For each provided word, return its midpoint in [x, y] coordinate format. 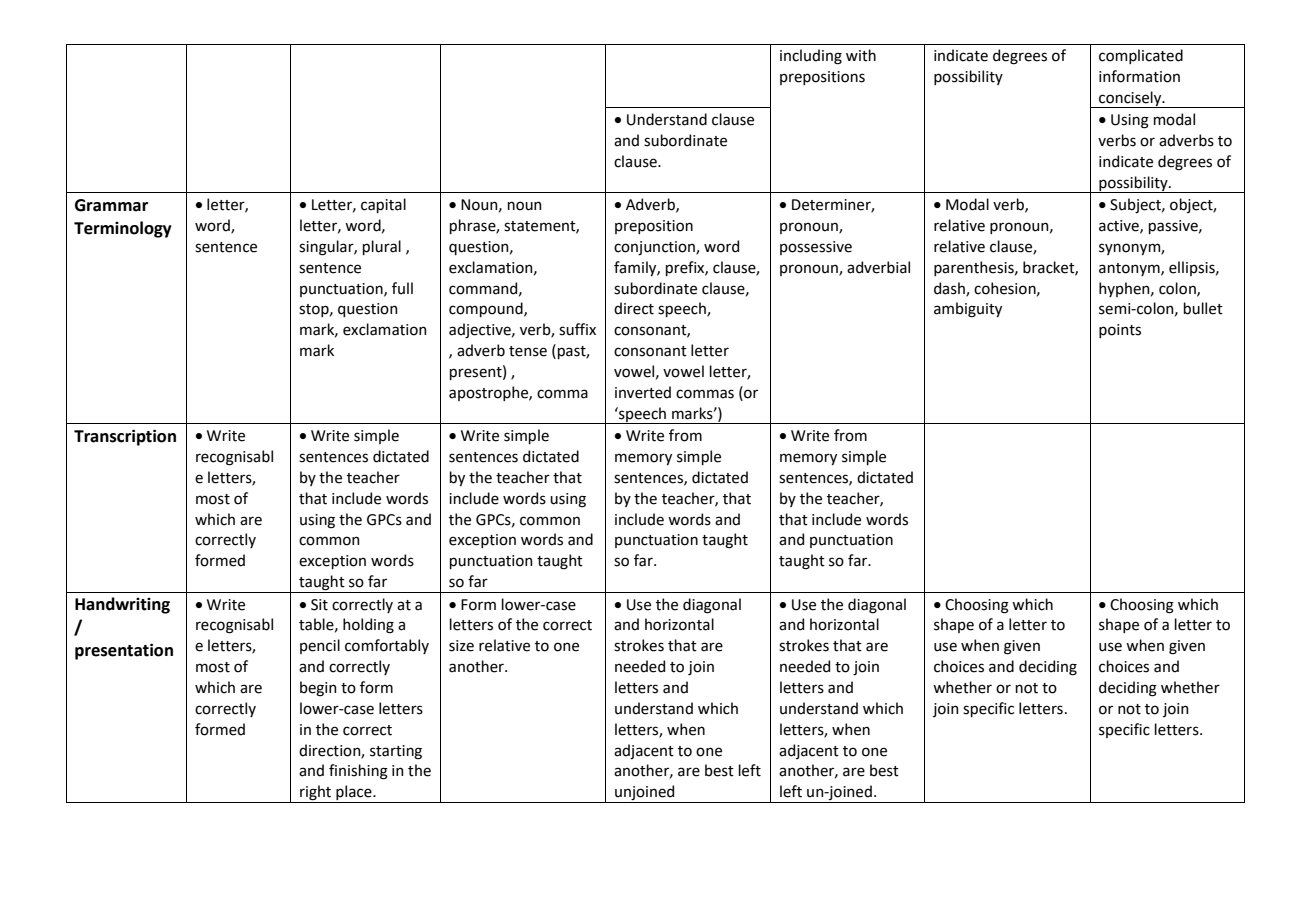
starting [396, 752]
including [811, 57]
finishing [358, 772]
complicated [1141, 56]
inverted [643, 392]
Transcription [125, 437]
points [1120, 331]
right [316, 794]
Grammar [111, 205]
